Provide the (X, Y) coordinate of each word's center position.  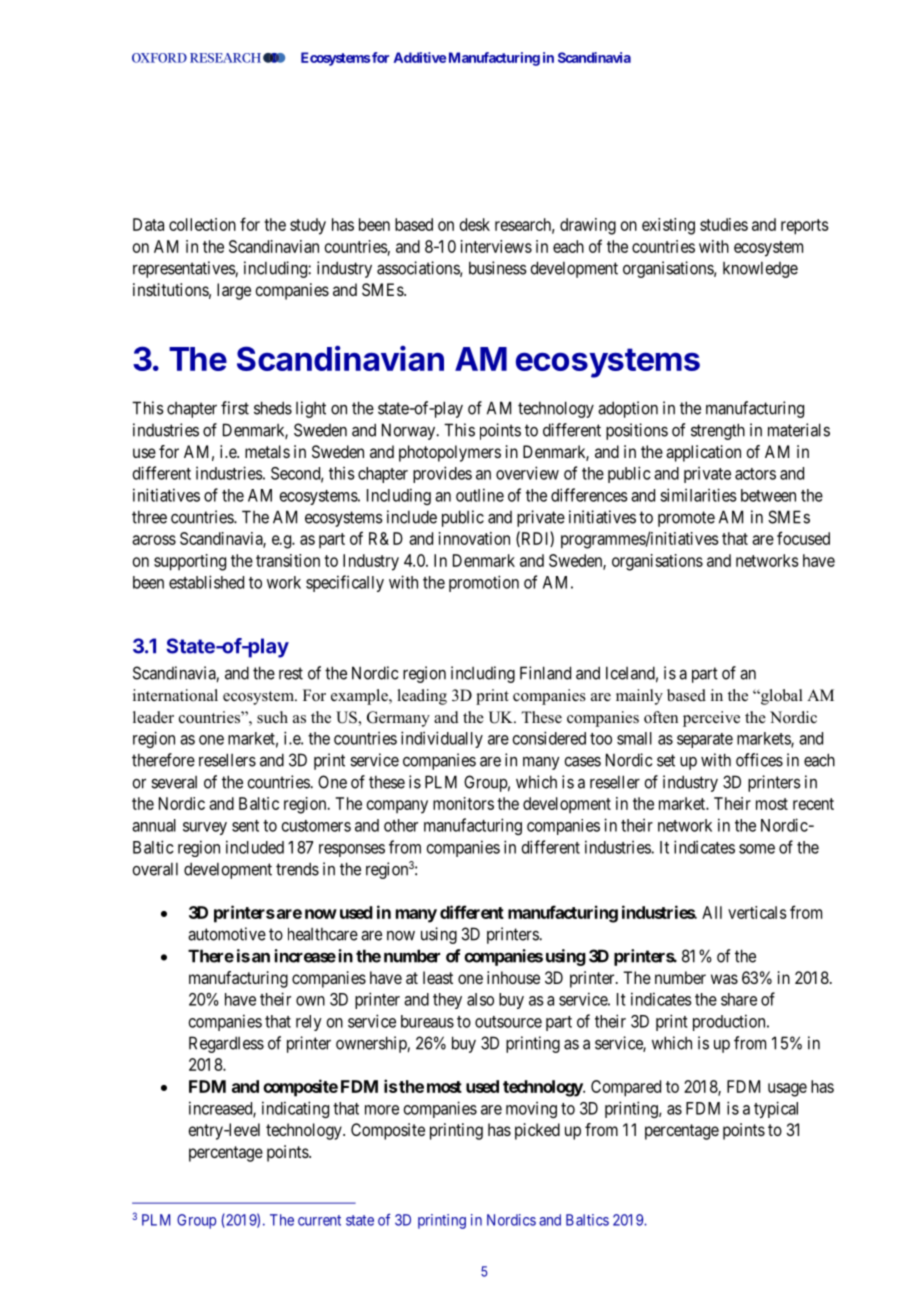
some (757, 849)
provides (442, 474)
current (319, 1220)
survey (205, 828)
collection (202, 224)
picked (537, 1131)
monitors (463, 803)
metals (267, 451)
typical (776, 1109)
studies (724, 224)
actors (755, 474)
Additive (420, 57)
